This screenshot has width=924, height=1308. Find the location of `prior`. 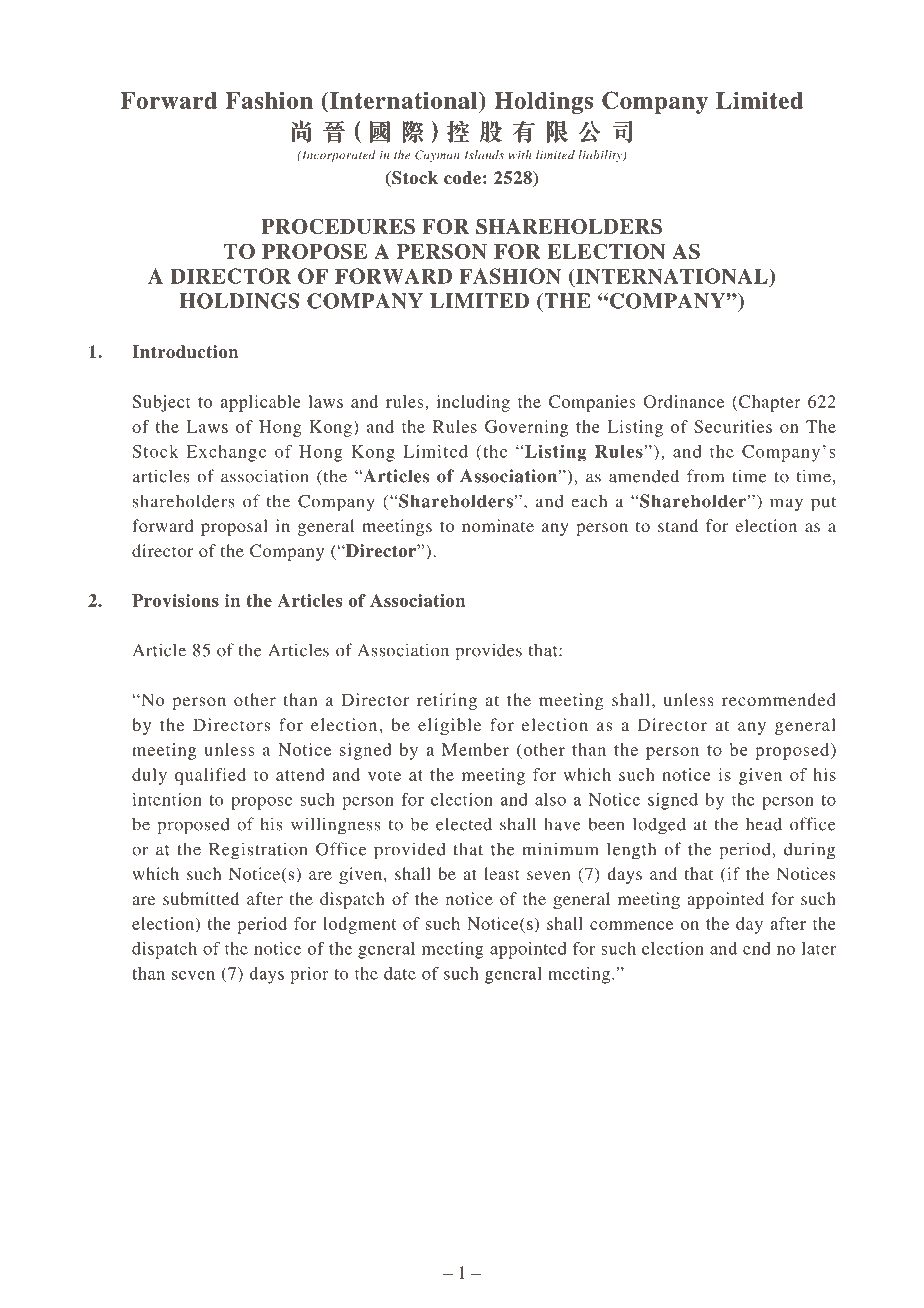

prior is located at coordinates (309, 975).
